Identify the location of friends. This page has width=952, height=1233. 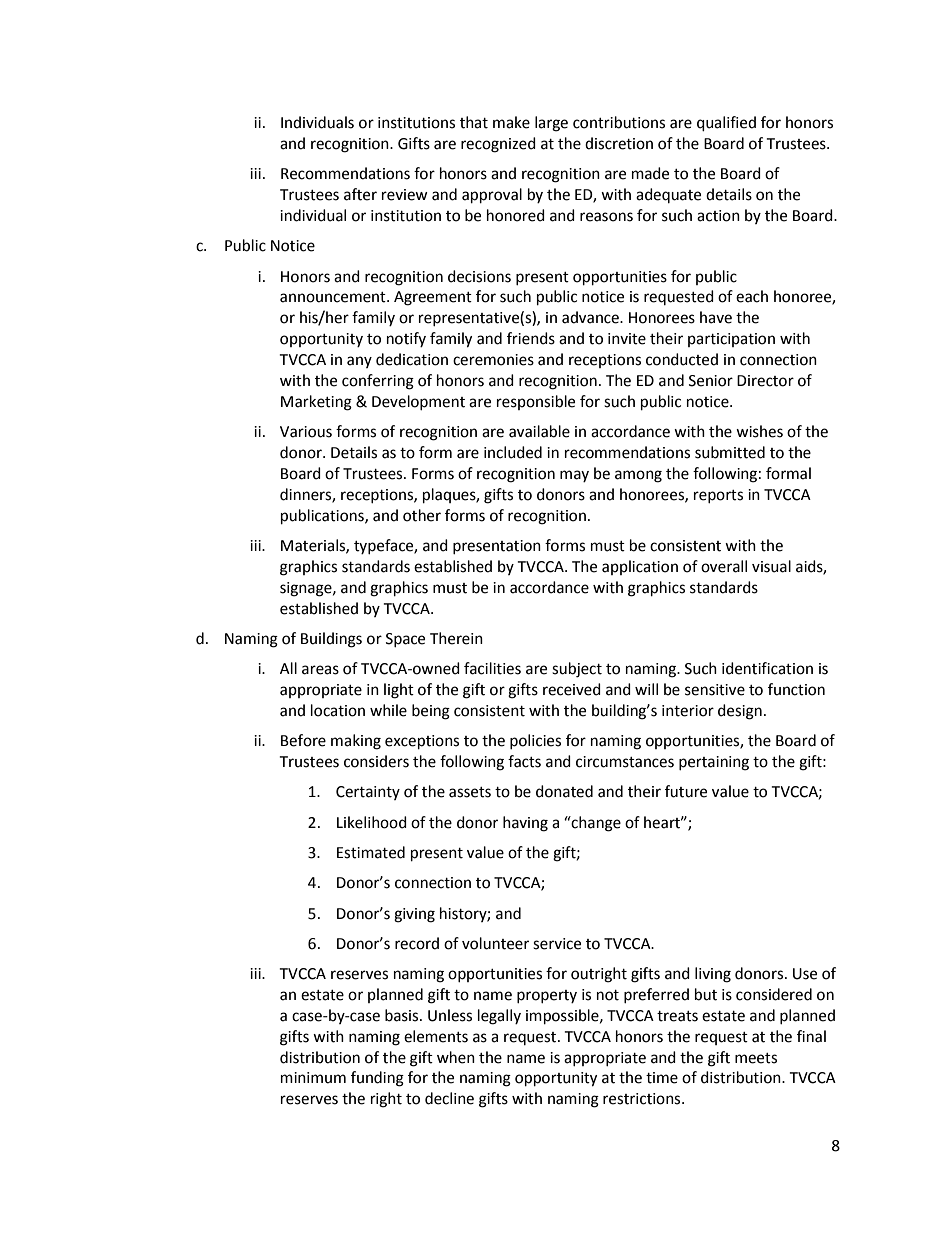
(531, 338).
